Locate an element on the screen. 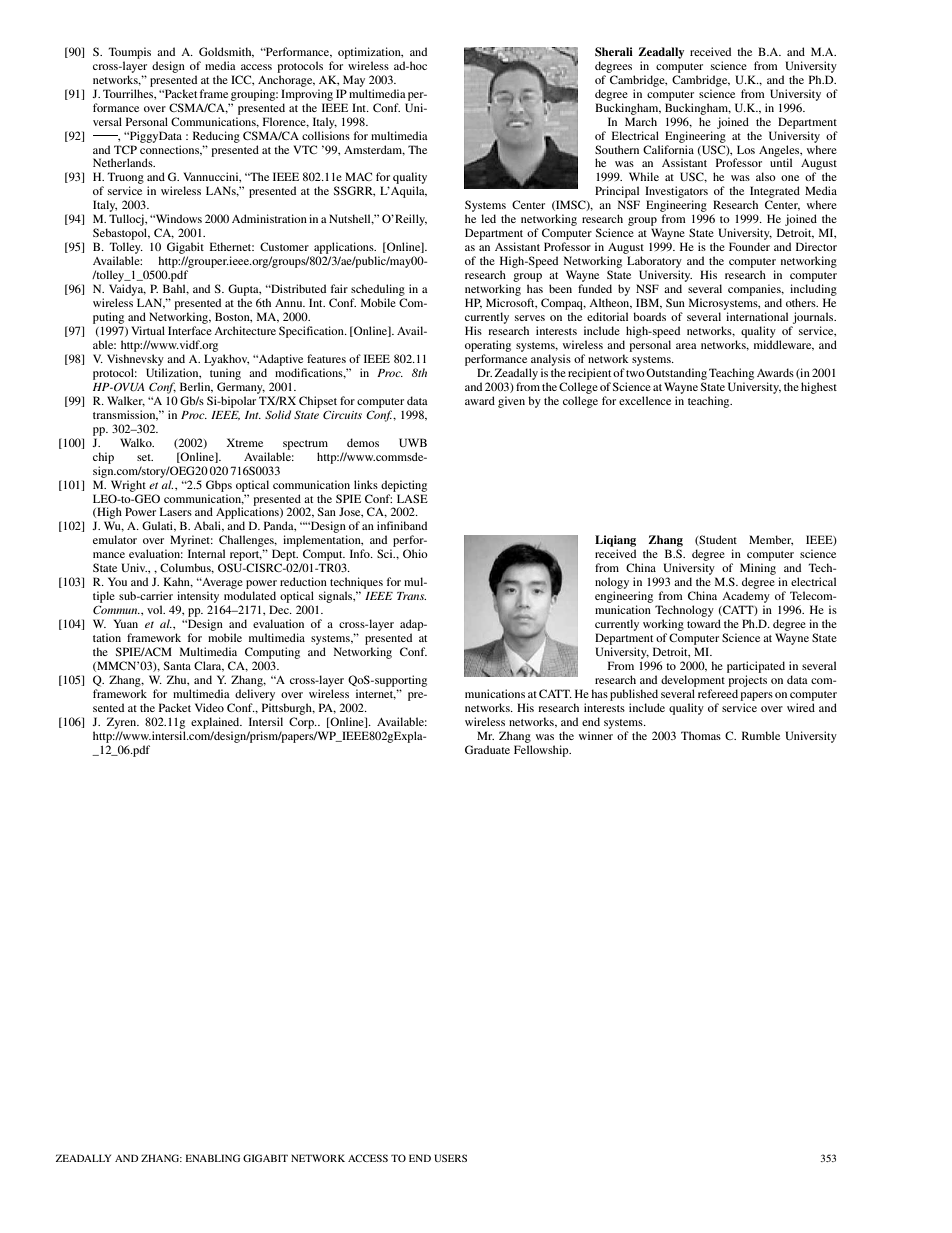  Fellowship is located at coordinates (542, 751).
